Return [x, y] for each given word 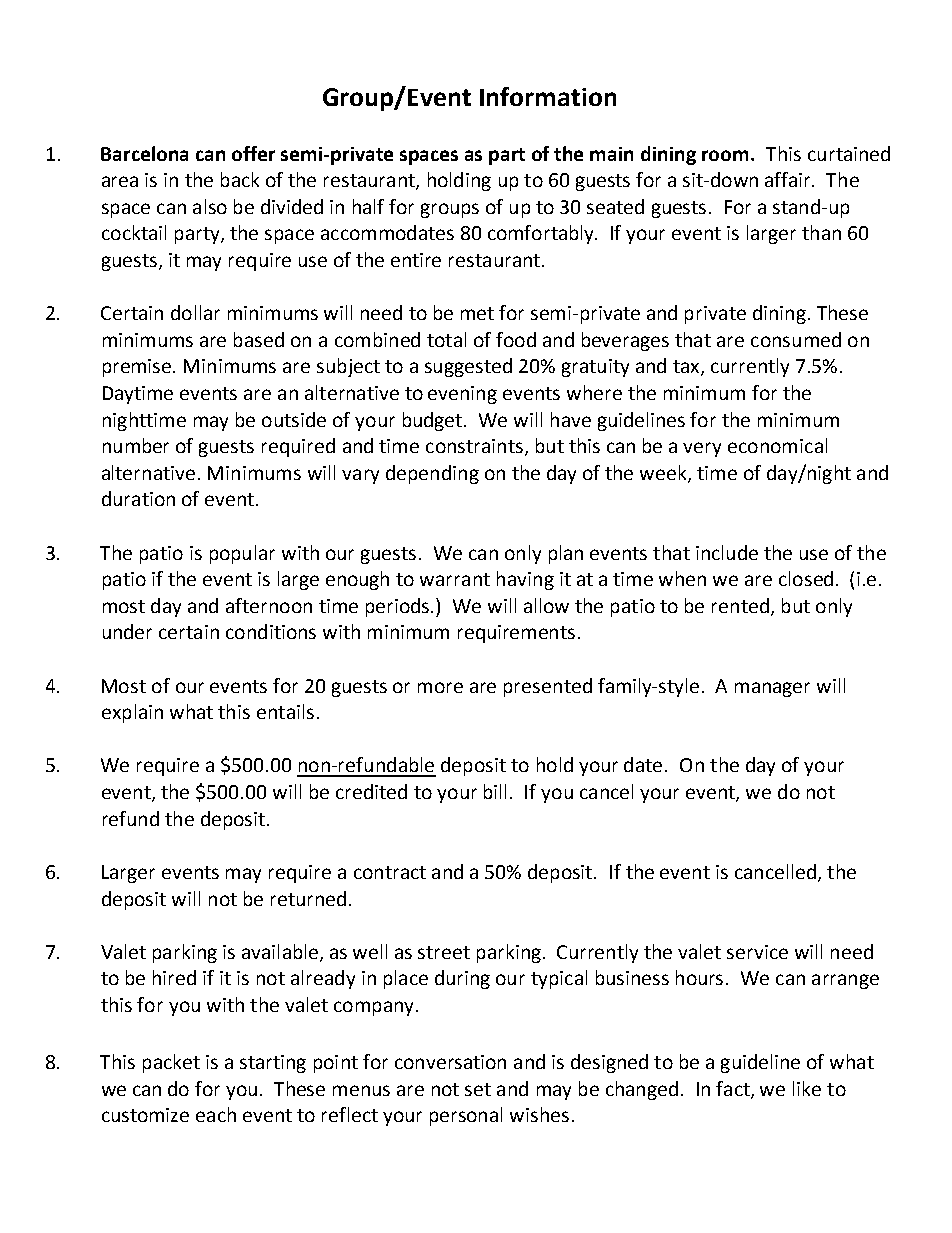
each [216, 1114]
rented [740, 605]
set [478, 1089]
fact [734, 1089]
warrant [455, 579]
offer [253, 153]
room [725, 155]
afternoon [269, 605]
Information [548, 96]
